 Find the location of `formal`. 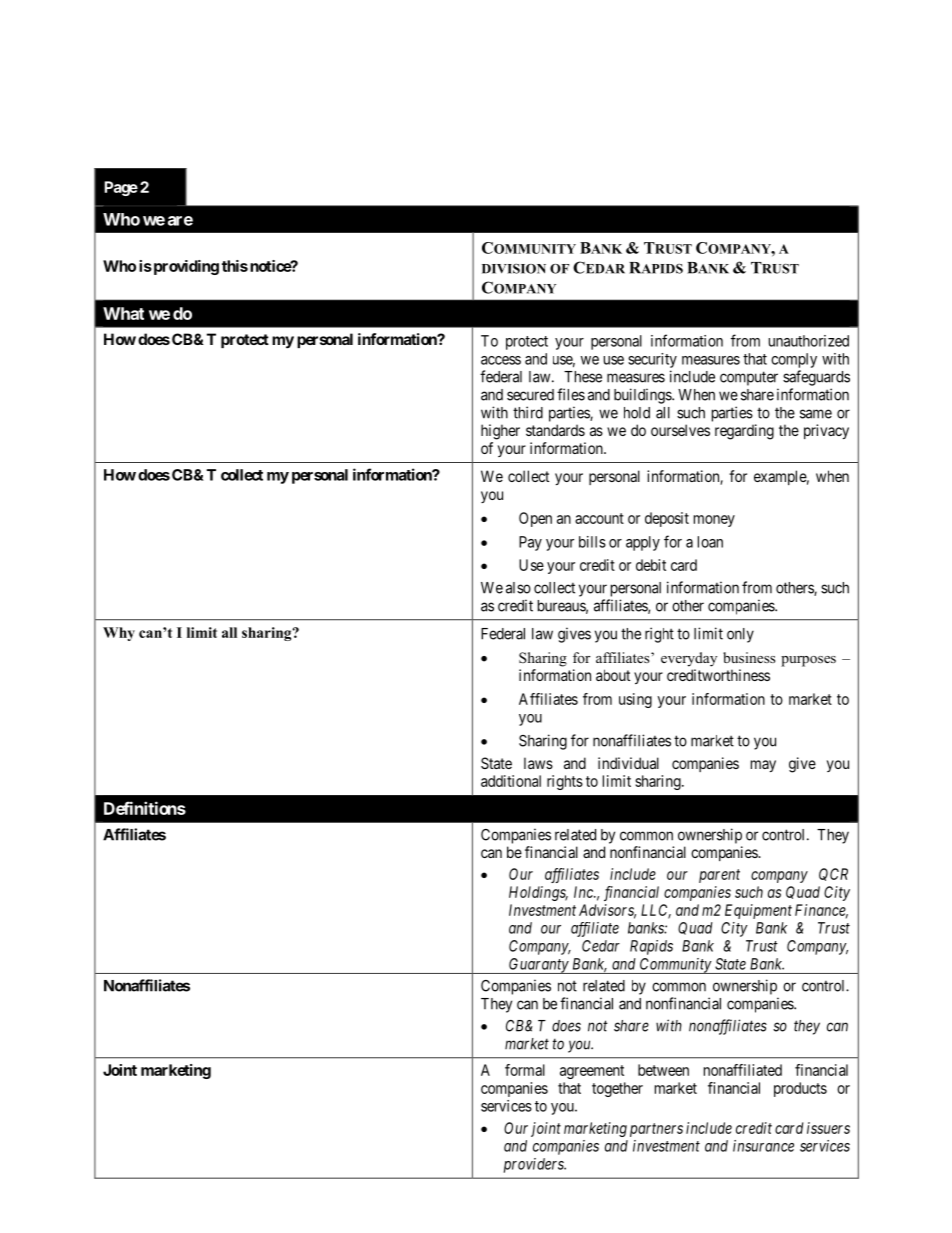

formal is located at coordinates (525, 1070).
